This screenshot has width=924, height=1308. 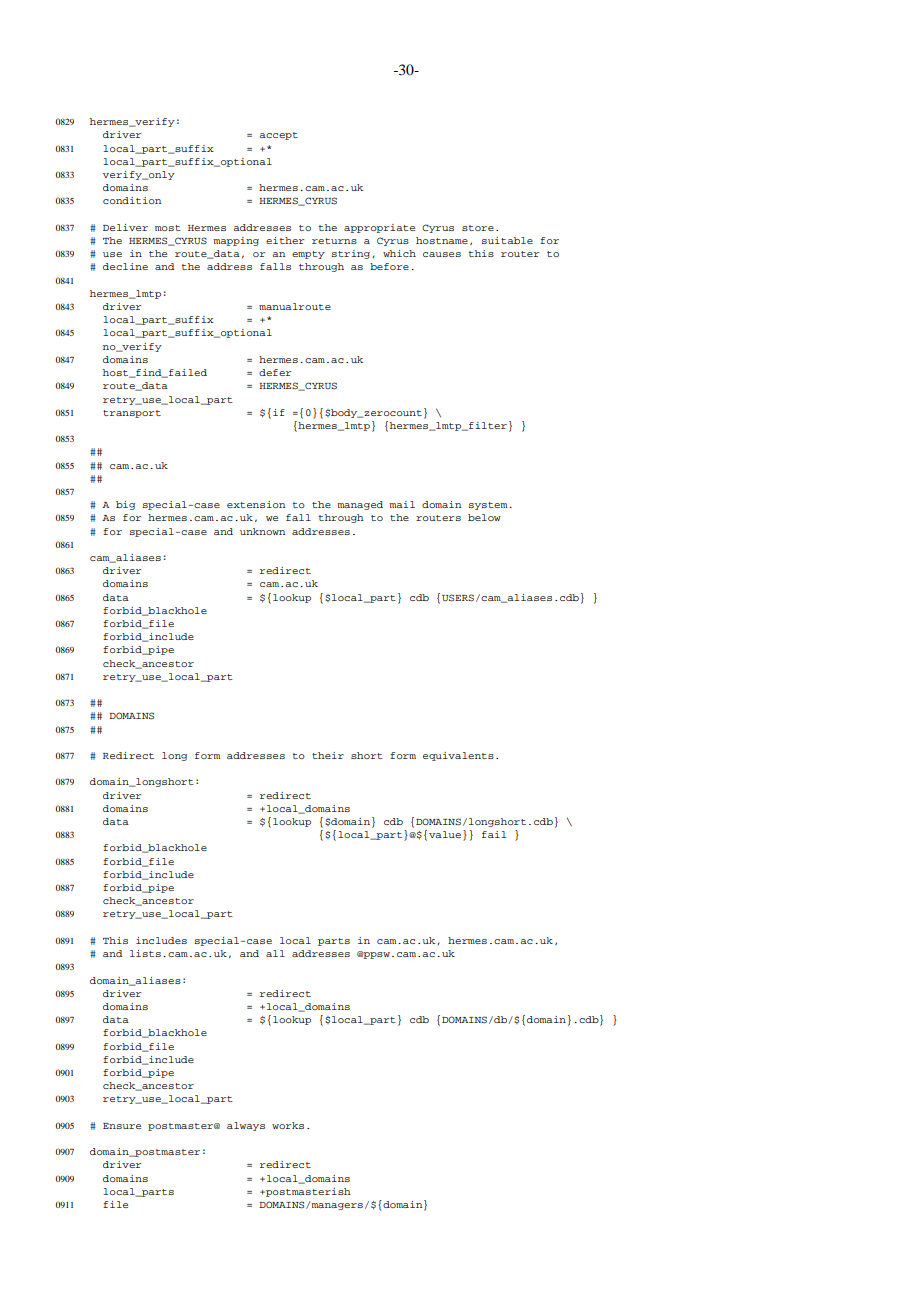 What do you see at coordinates (132, 414) in the screenshot?
I see `transport` at bounding box center [132, 414].
